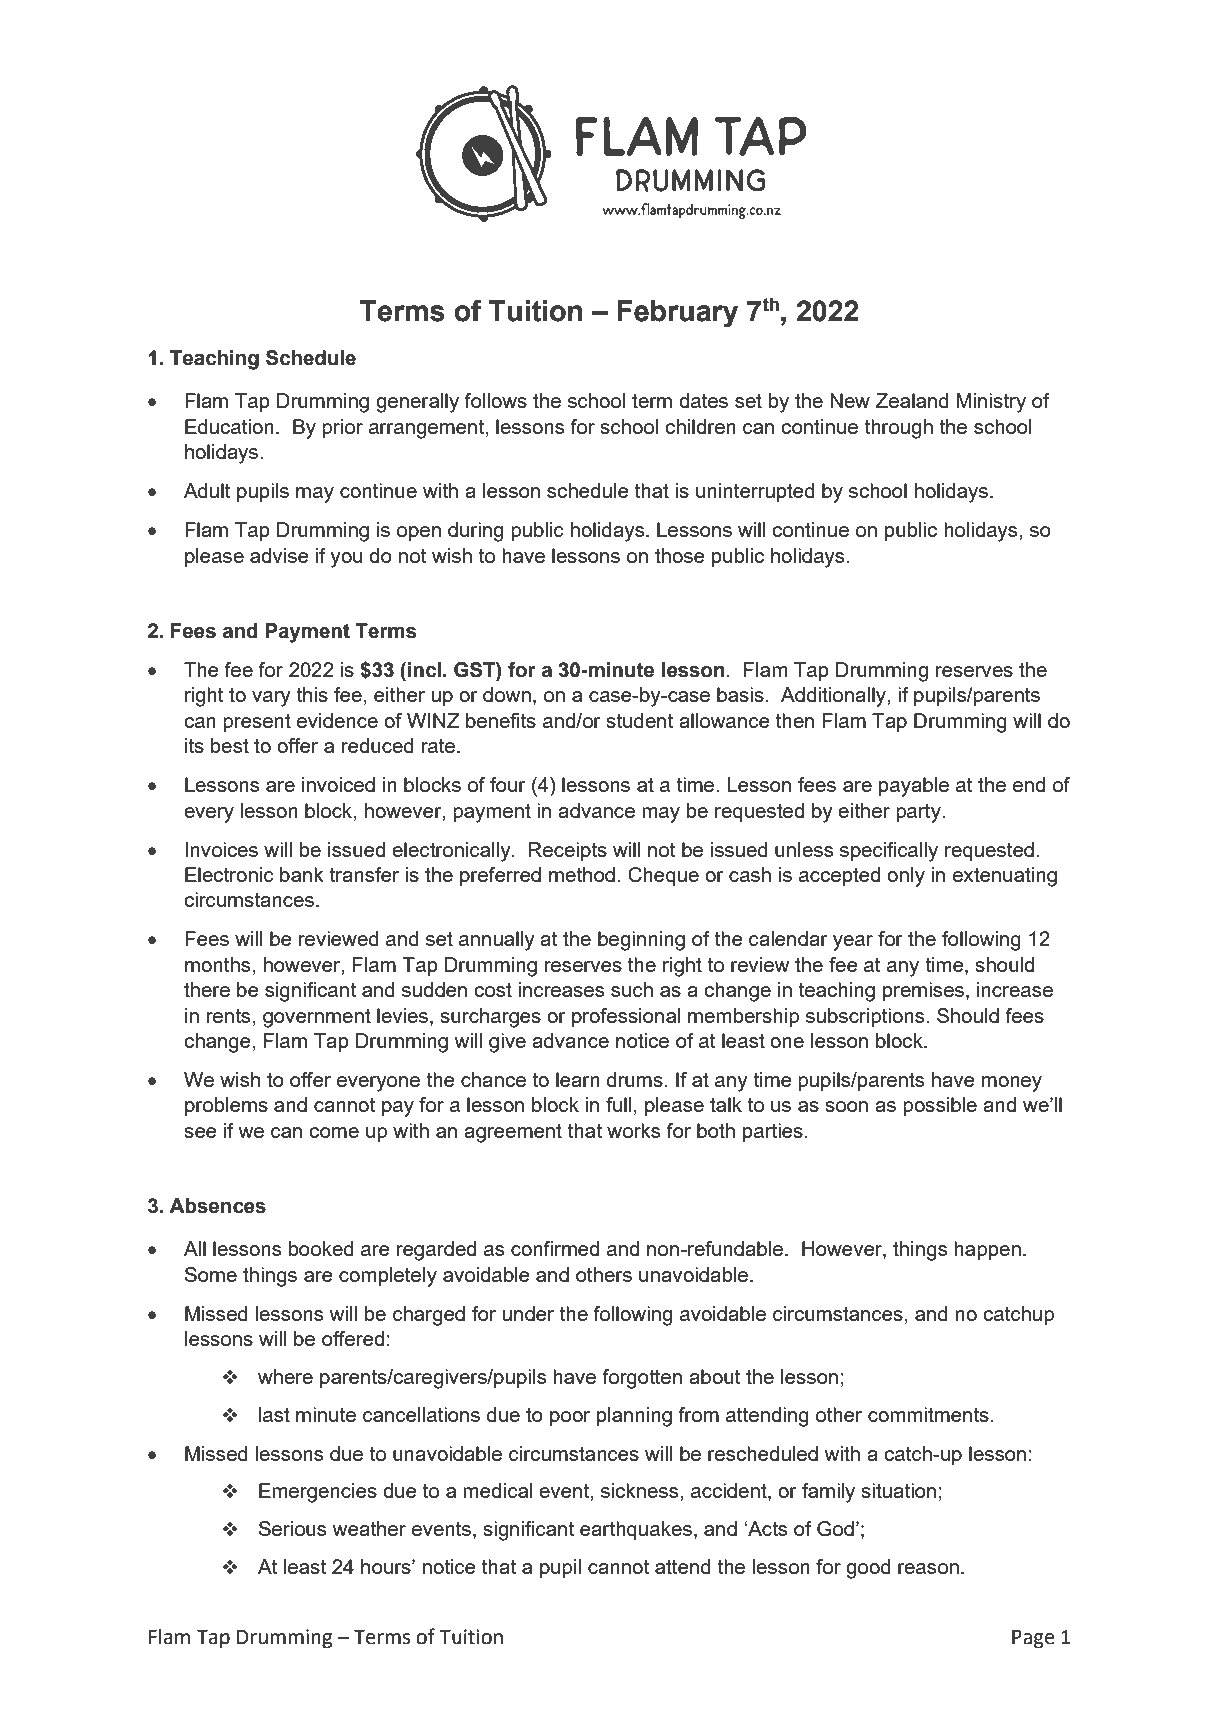 The width and height of the screenshot is (1219, 1723). Describe the element at coordinates (342, 428) in the screenshot. I see `prior` at that location.
